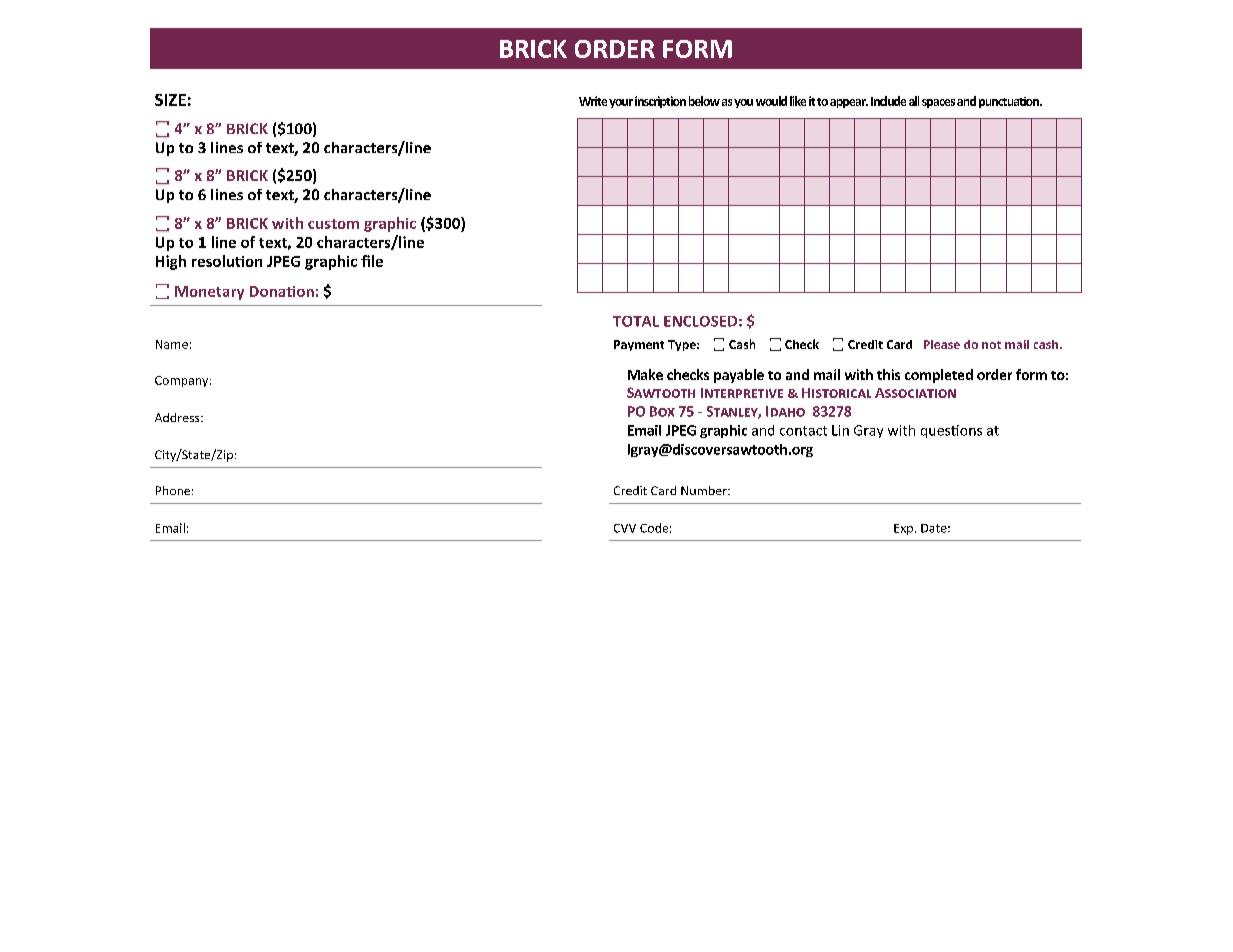 Image resolution: width=1233 pixels, height=952 pixels. I want to click on Write, so click(593, 101).
